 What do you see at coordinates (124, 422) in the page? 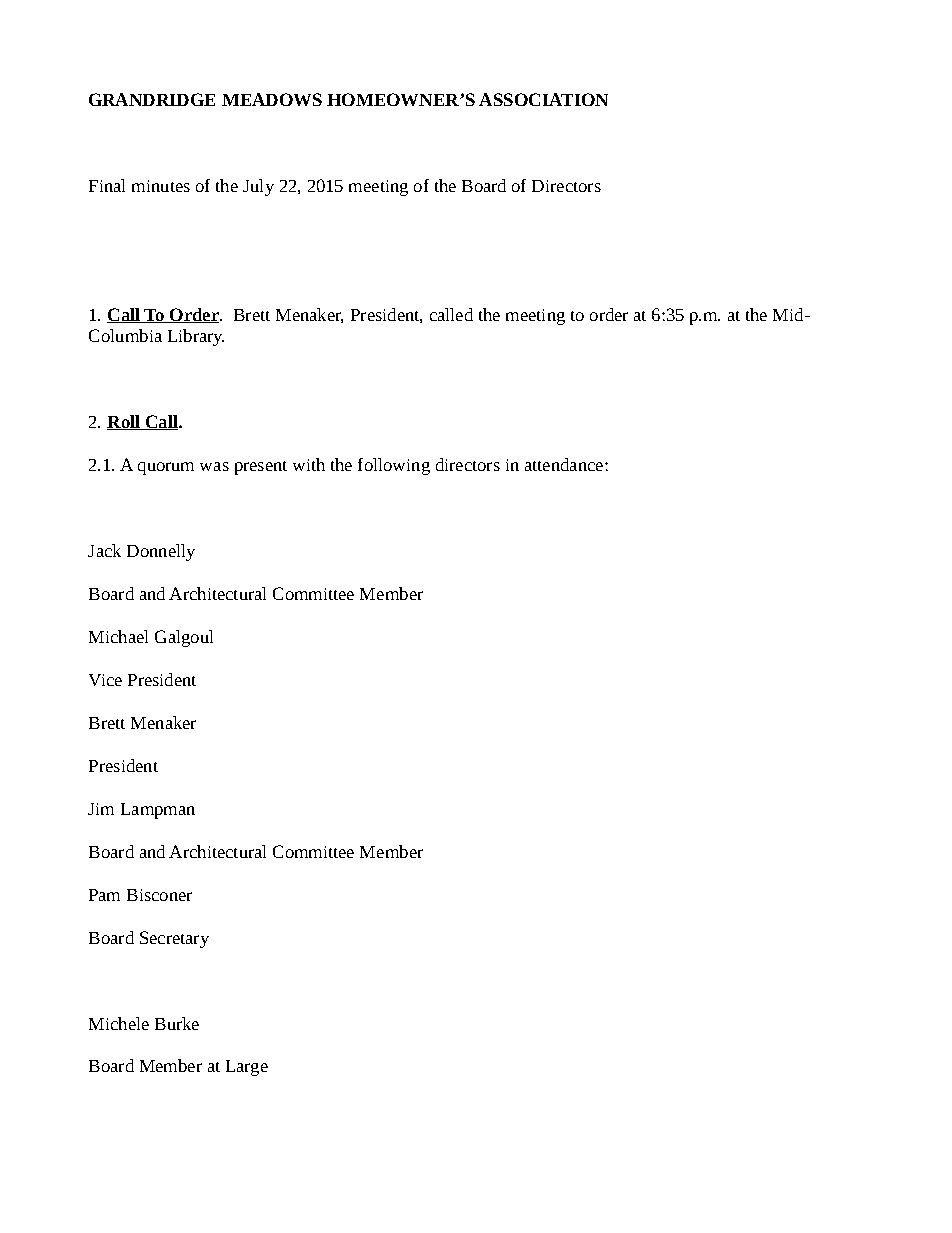
I see `Roll` at bounding box center [124, 422].
